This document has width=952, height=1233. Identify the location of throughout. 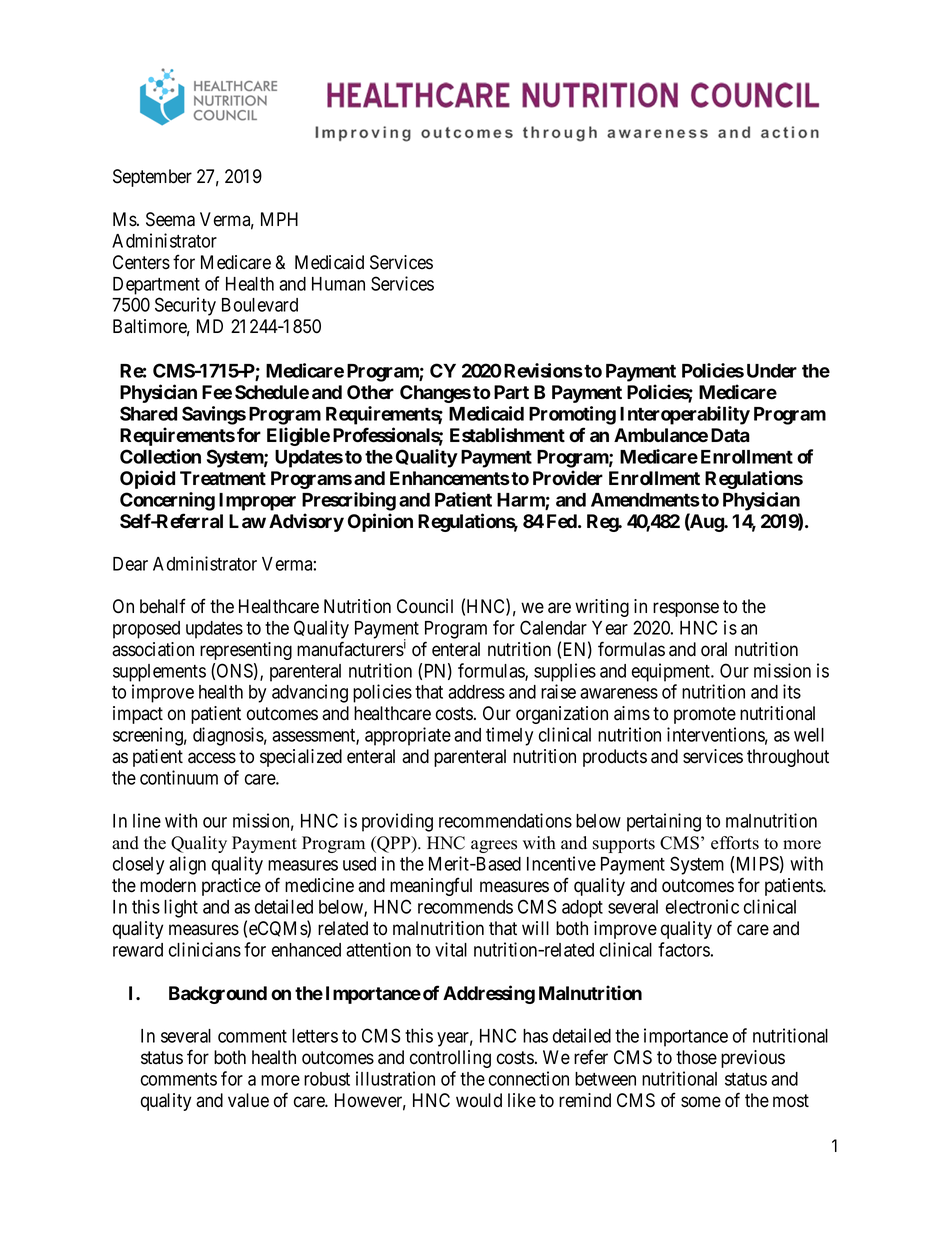
(788, 758).
